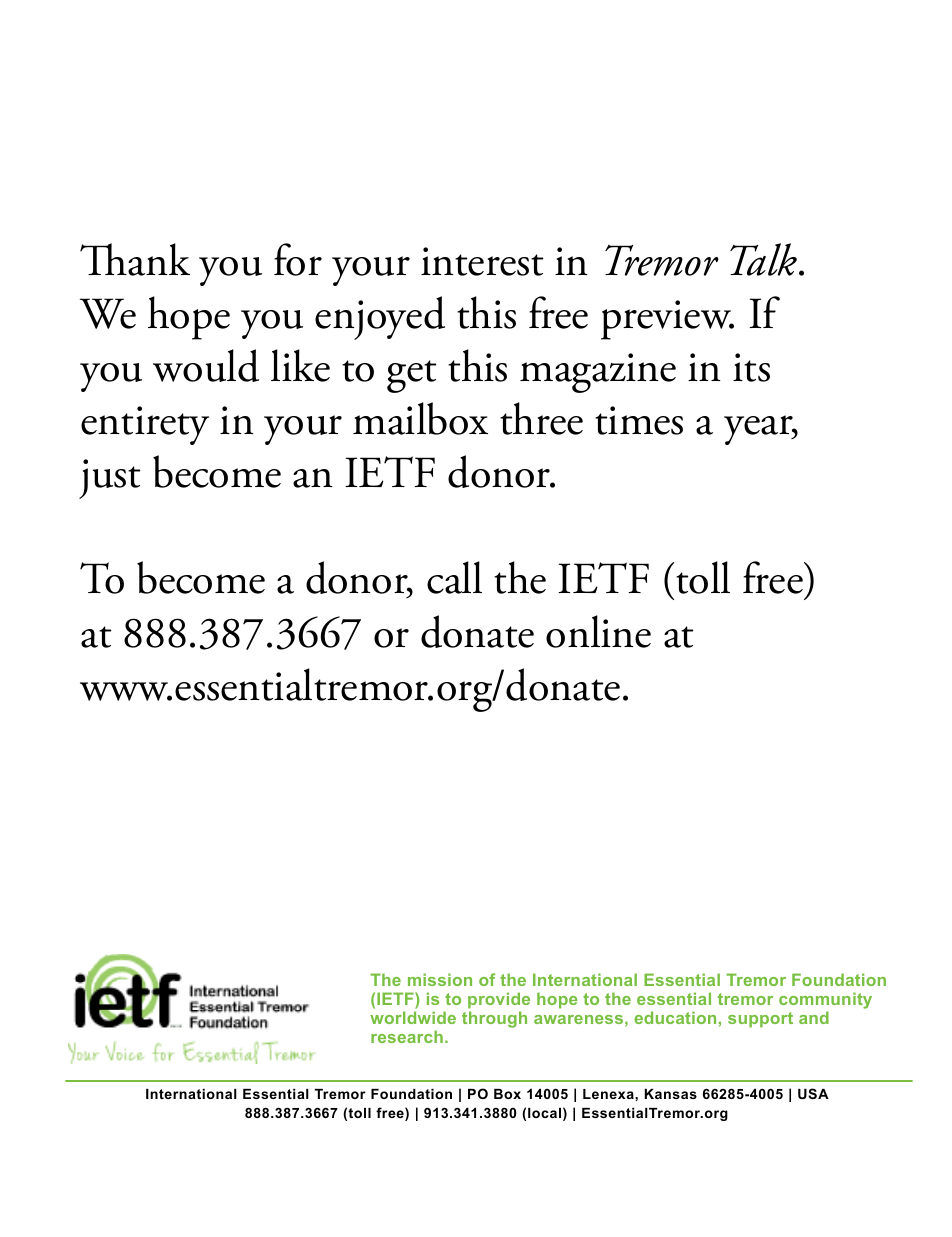 The image size is (952, 1237). I want to click on ank, so click(159, 259).
